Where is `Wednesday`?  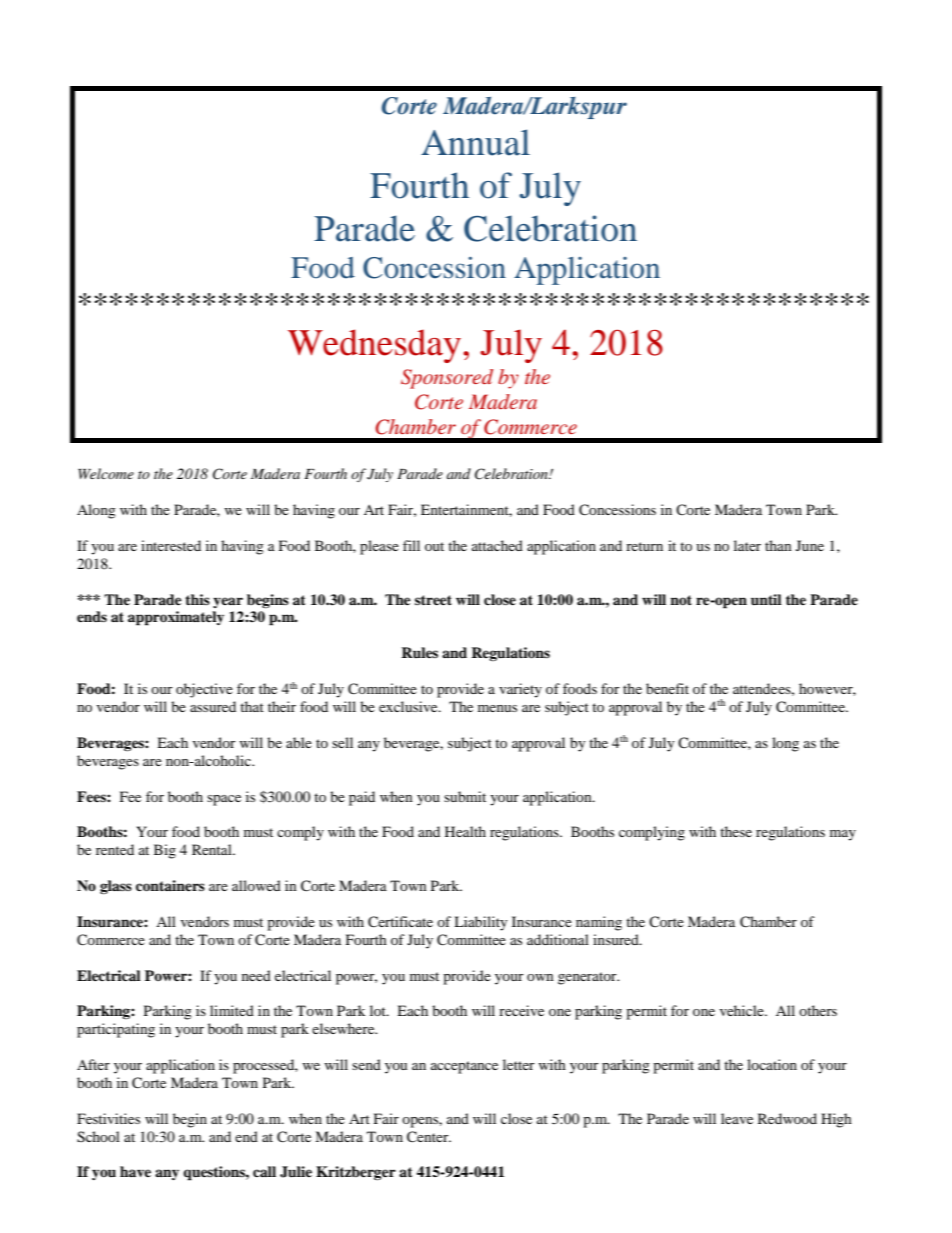 Wednesday is located at coordinates (374, 346).
